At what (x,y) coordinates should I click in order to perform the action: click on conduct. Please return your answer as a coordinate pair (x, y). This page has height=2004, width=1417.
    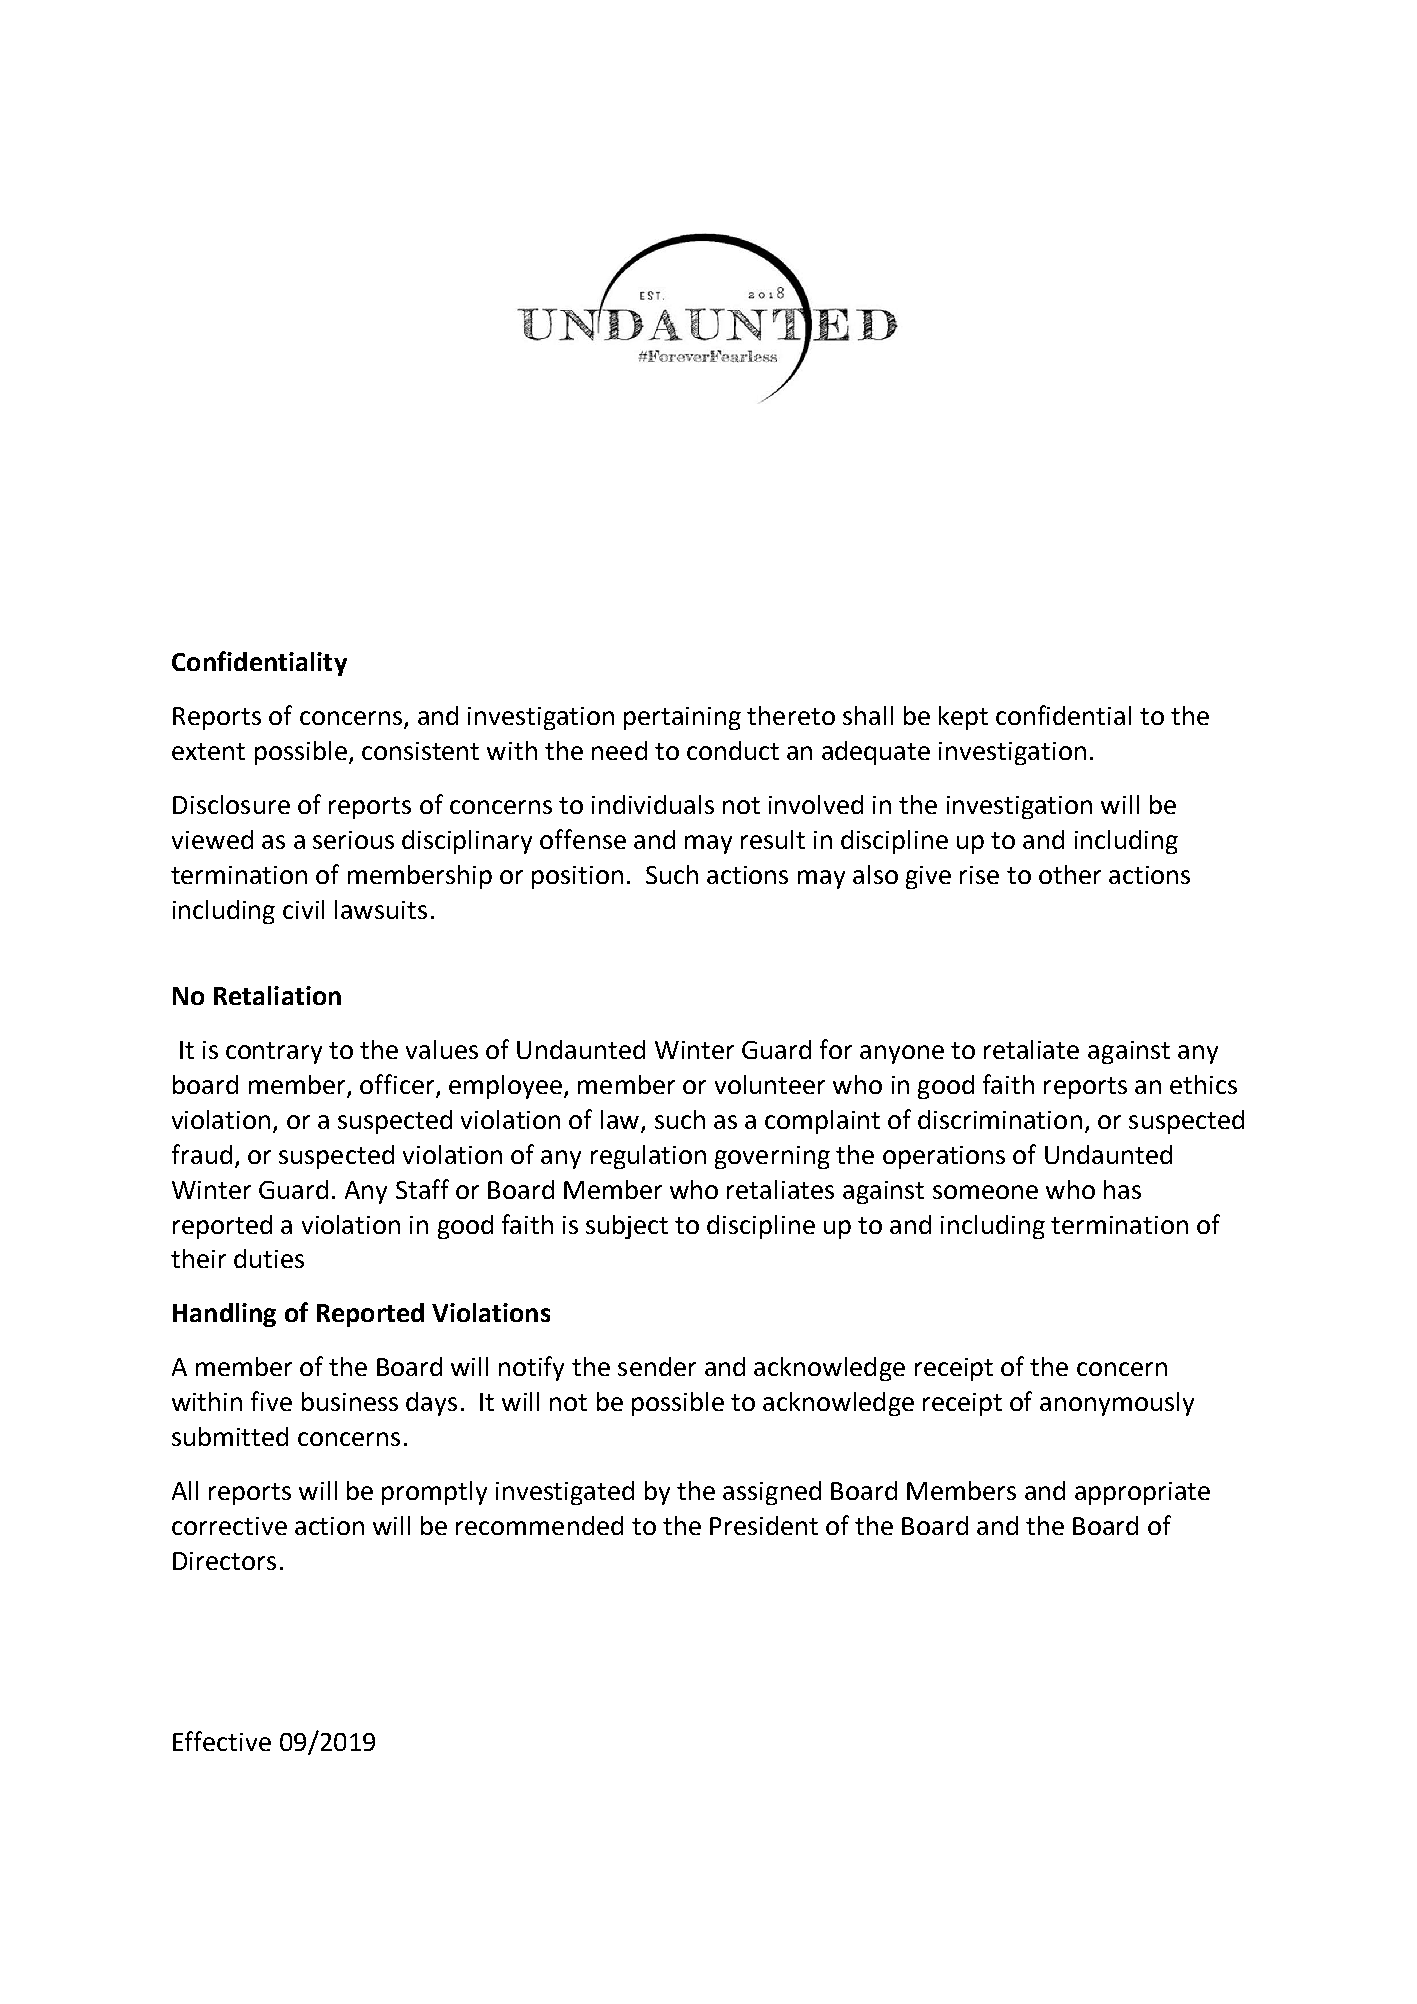
    Looking at the image, I should click on (733, 750).
